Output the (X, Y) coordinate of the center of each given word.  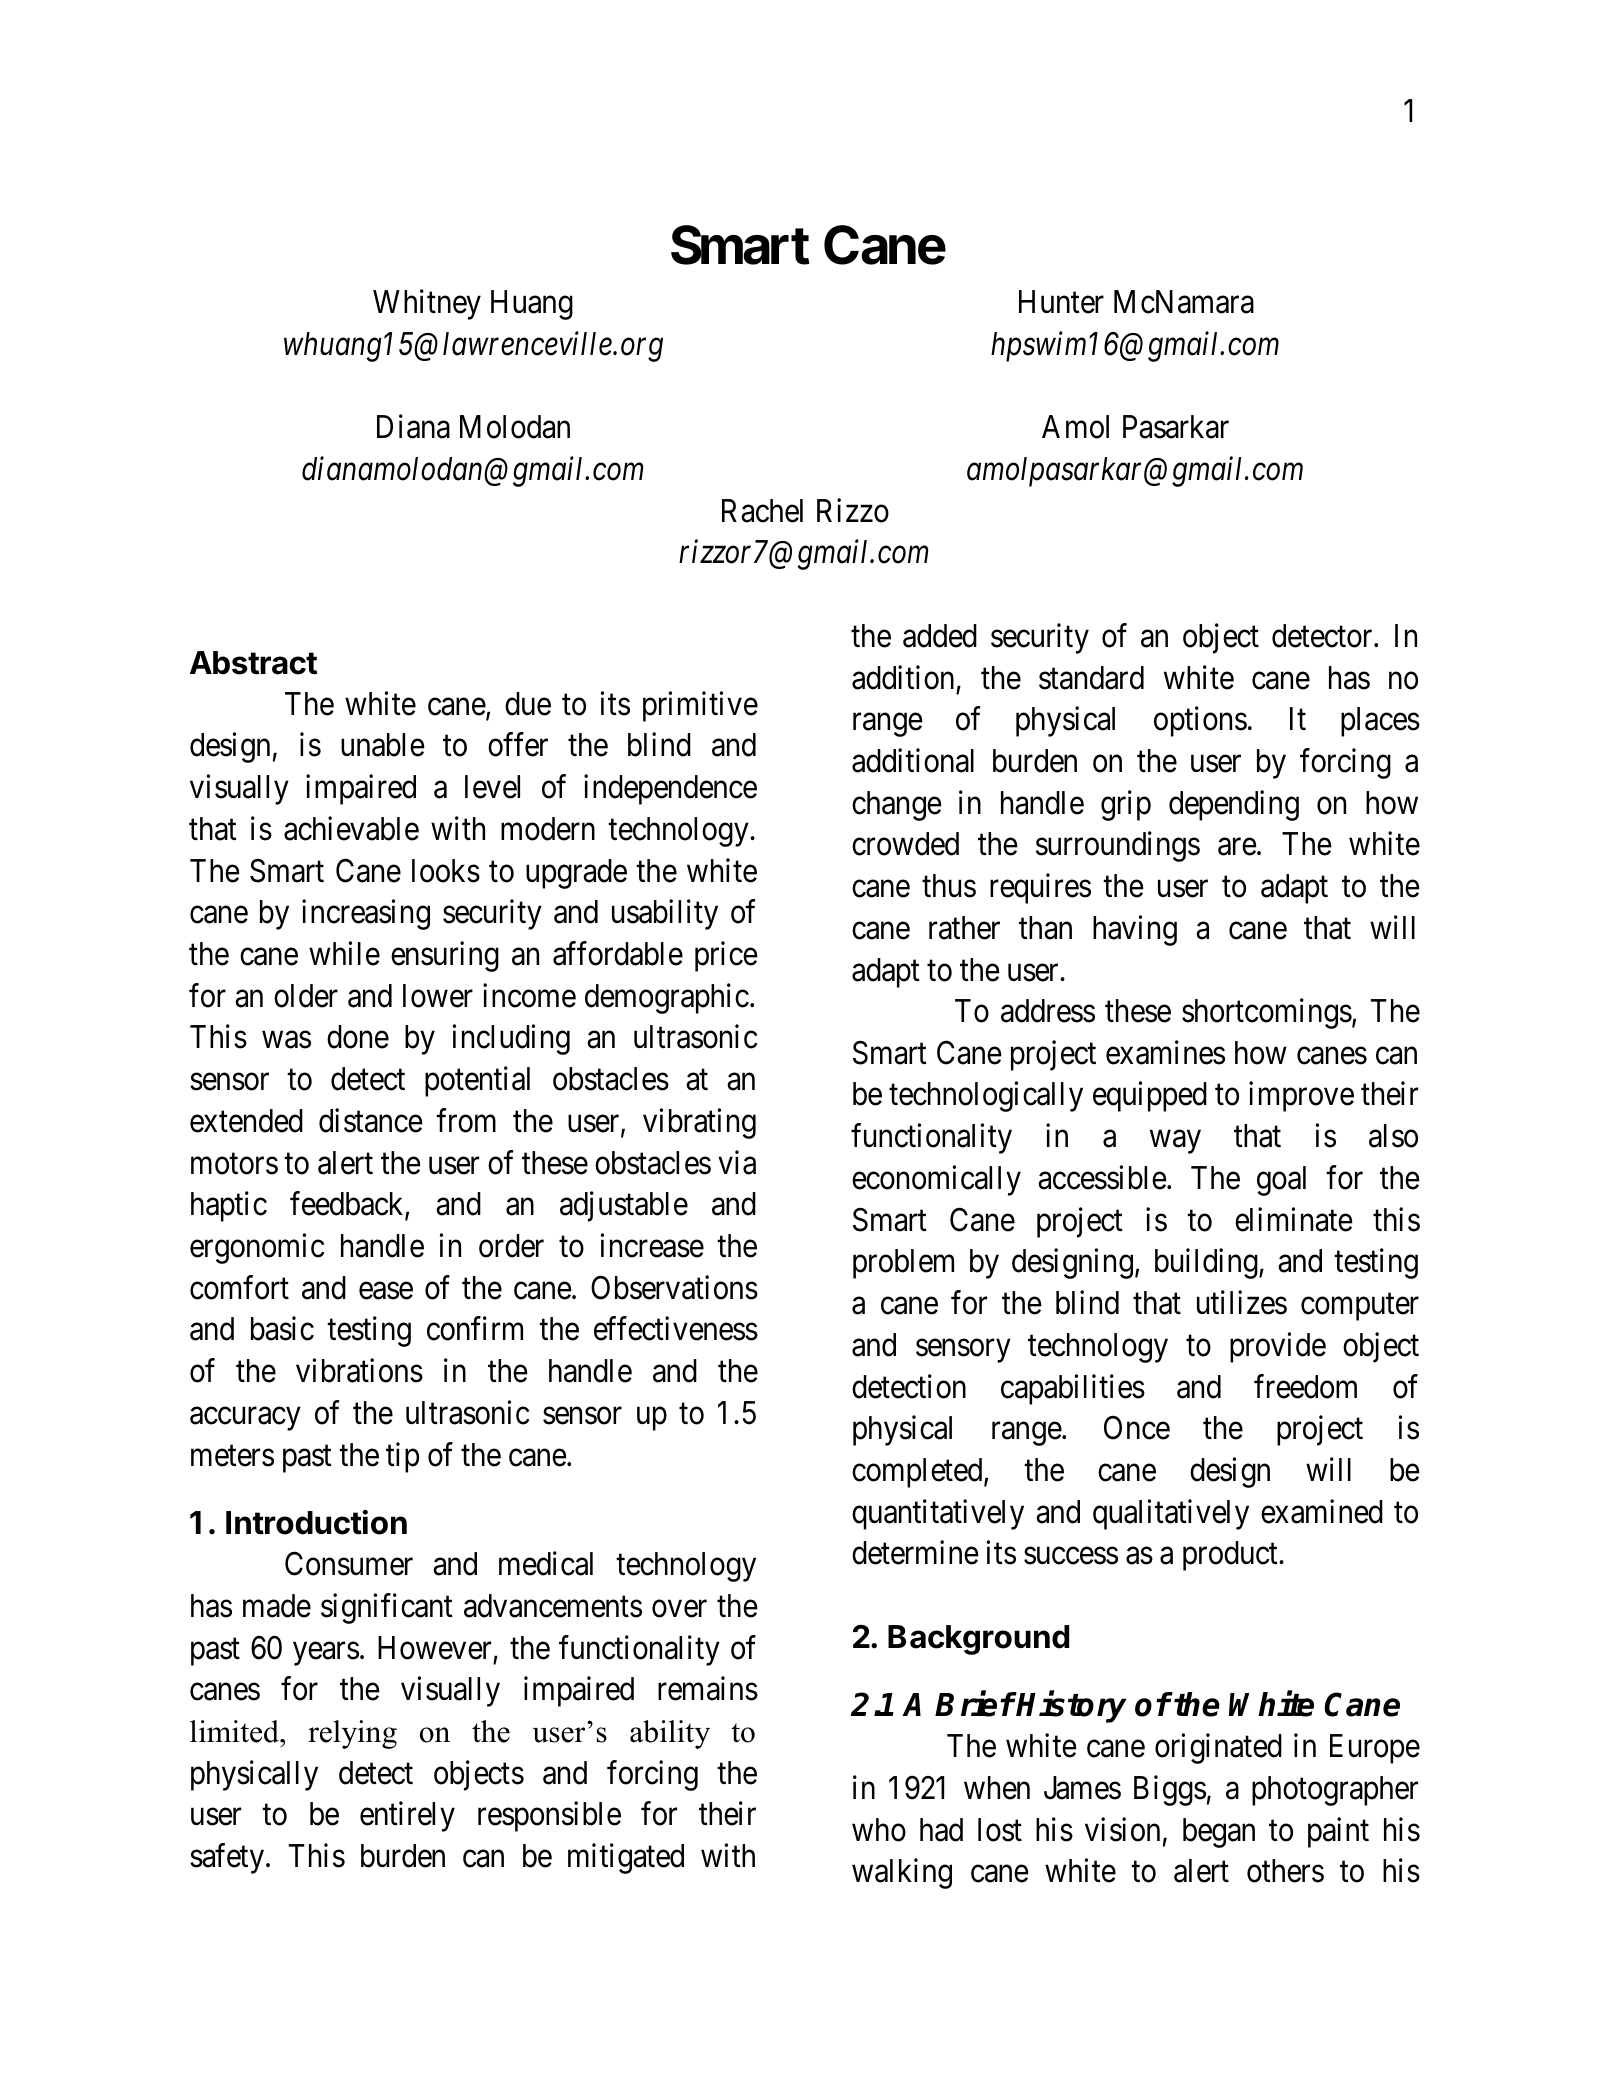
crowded (905, 844)
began (1219, 1833)
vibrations (359, 1371)
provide (1278, 1347)
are (1237, 847)
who (879, 1830)
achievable (351, 828)
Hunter (1061, 302)
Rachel (762, 511)
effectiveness (676, 1329)
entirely (407, 1817)
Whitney (427, 305)
